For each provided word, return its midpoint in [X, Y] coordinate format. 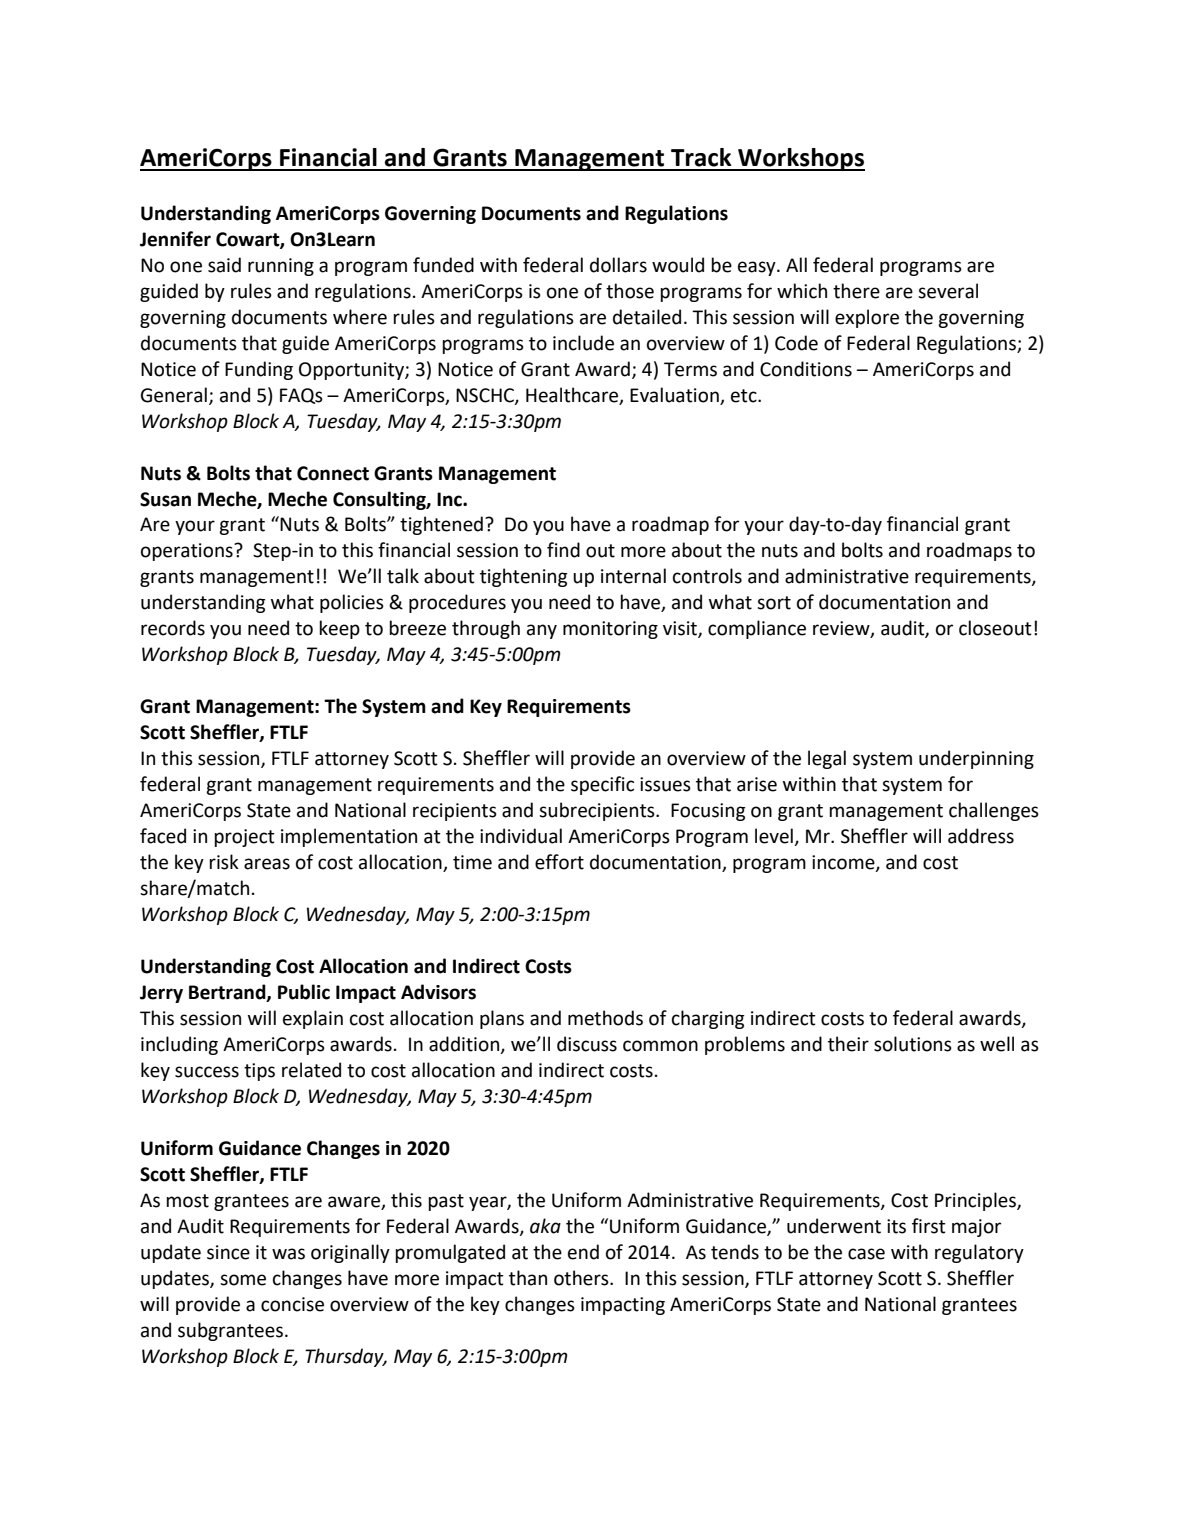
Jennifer [175, 239]
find [563, 550]
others [582, 1278]
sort [774, 603]
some [243, 1280]
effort [559, 862]
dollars [618, 265]
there [856, 291]
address [981, 836]
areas [267, 864]
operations [188, 552]
